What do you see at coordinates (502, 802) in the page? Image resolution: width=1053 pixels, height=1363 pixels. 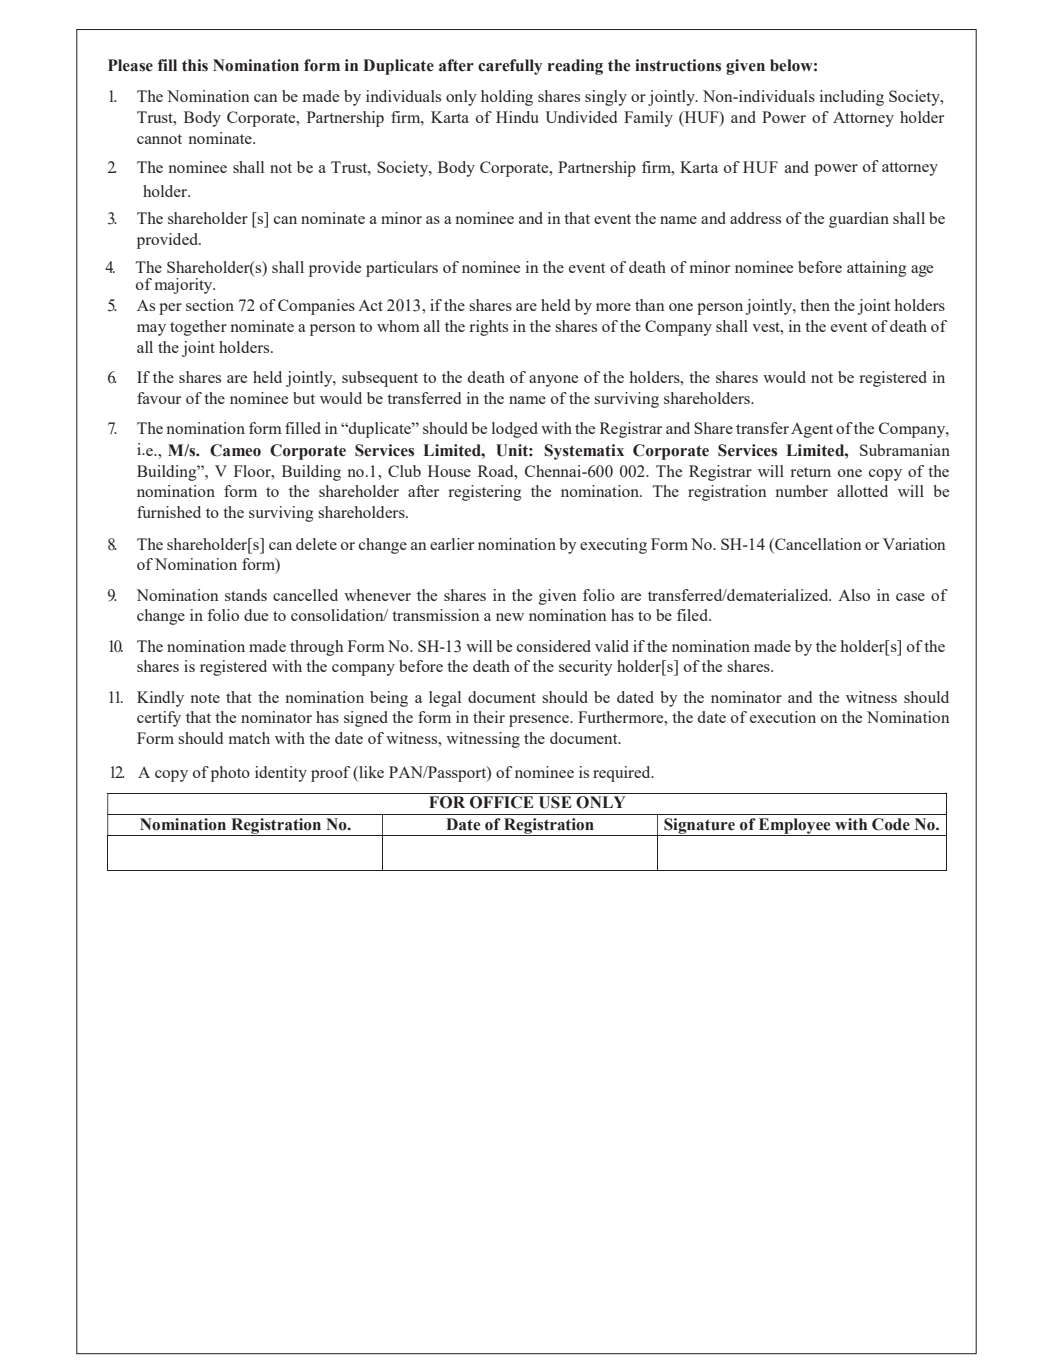 I see `OFFICE` at bounding box center [502, 802].
